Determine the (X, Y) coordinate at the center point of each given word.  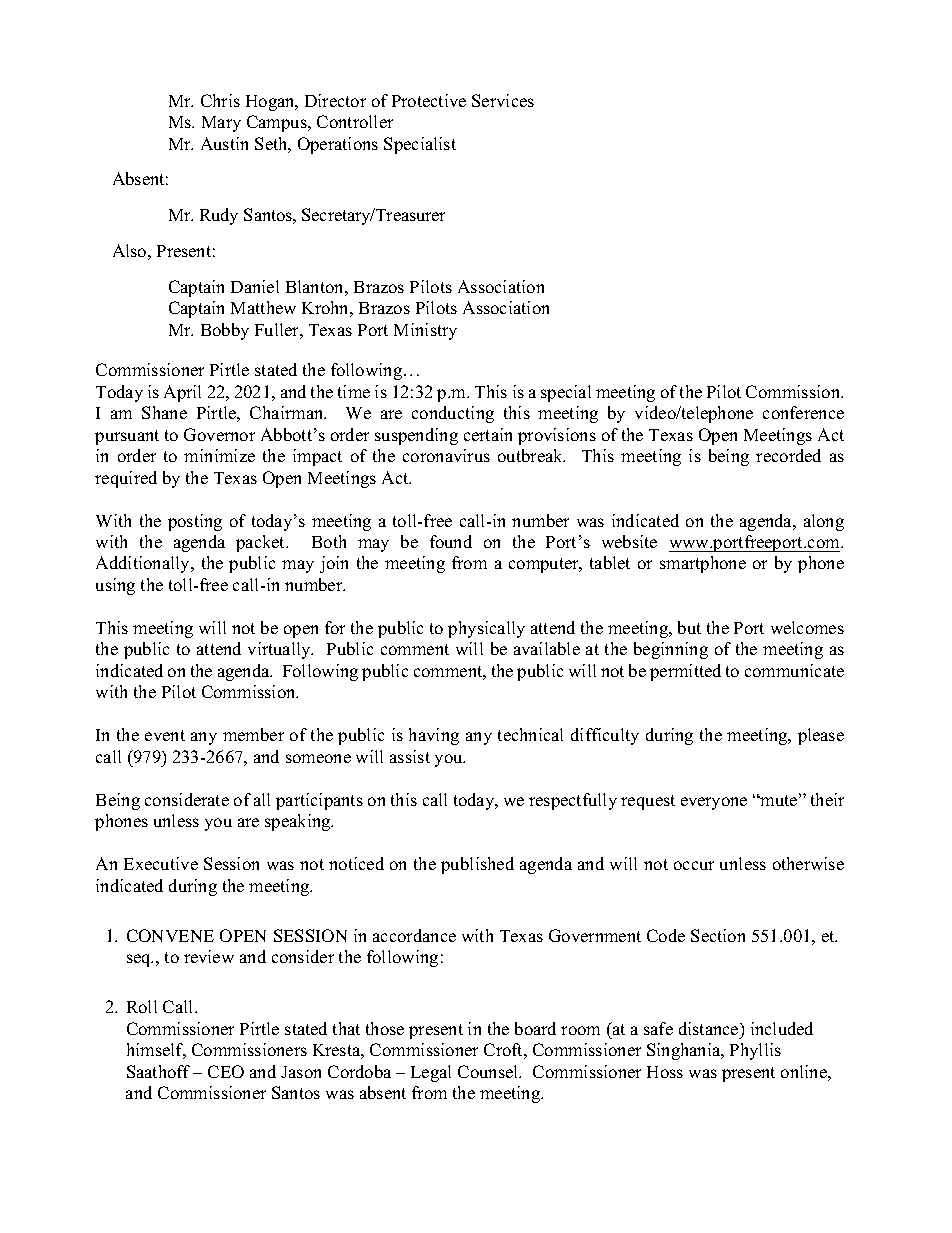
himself (156, 1051)
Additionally (144, 564)
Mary (221, 124)
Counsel (489, 1071)
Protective (429, 100)
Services (503, 100)
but (689, 627)
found (451, 541)
